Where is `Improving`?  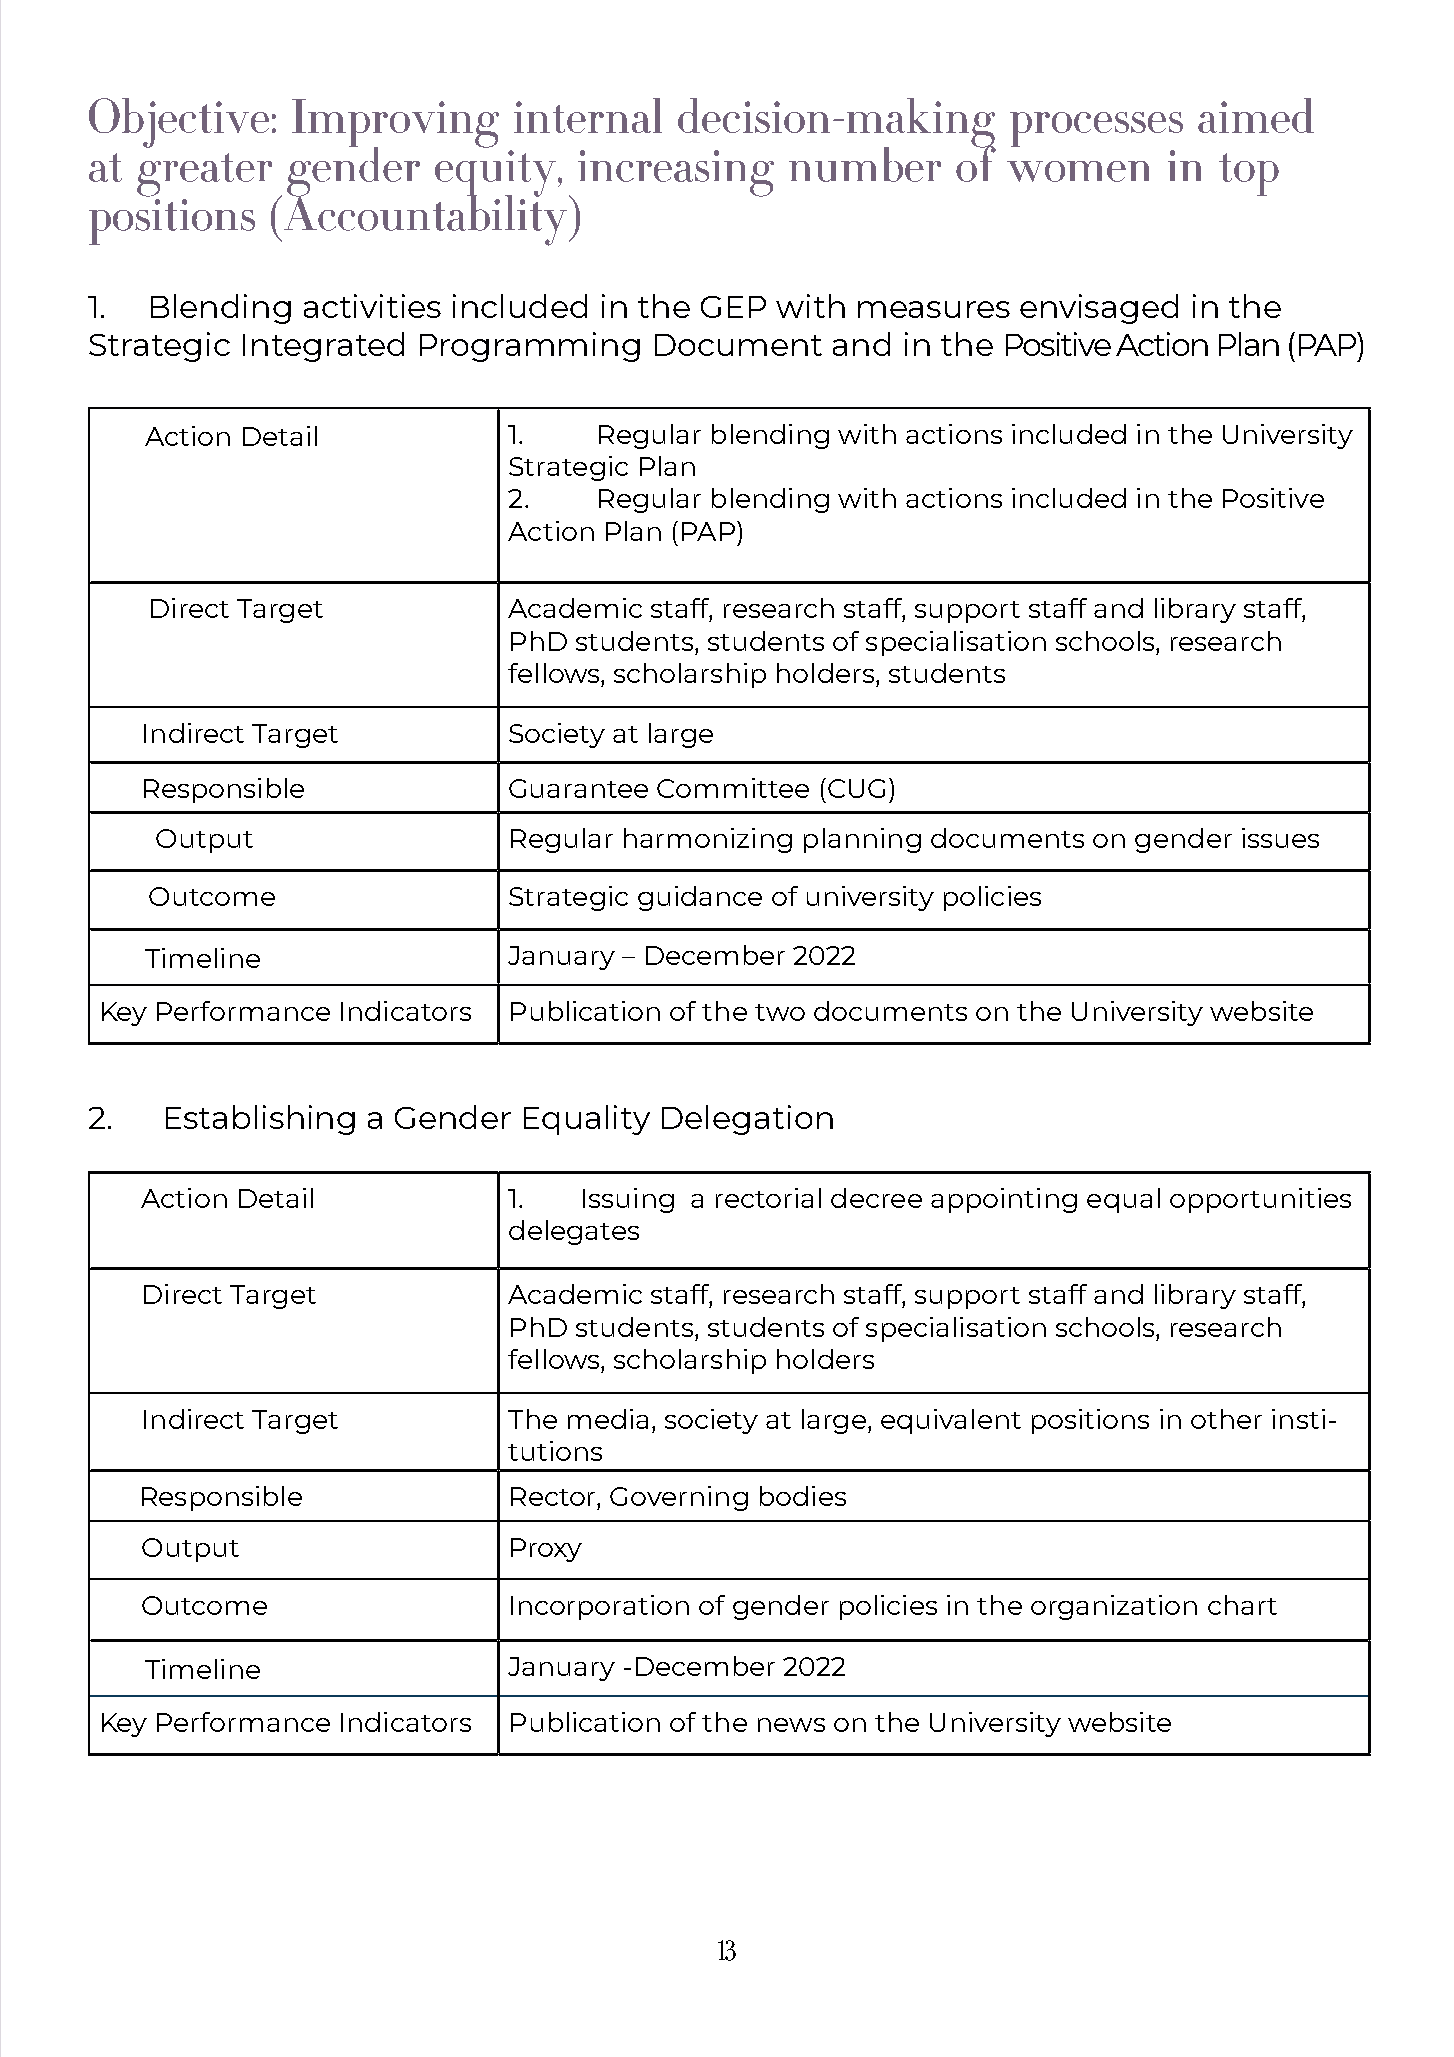 Improving is located at coordinates (395, 124).
